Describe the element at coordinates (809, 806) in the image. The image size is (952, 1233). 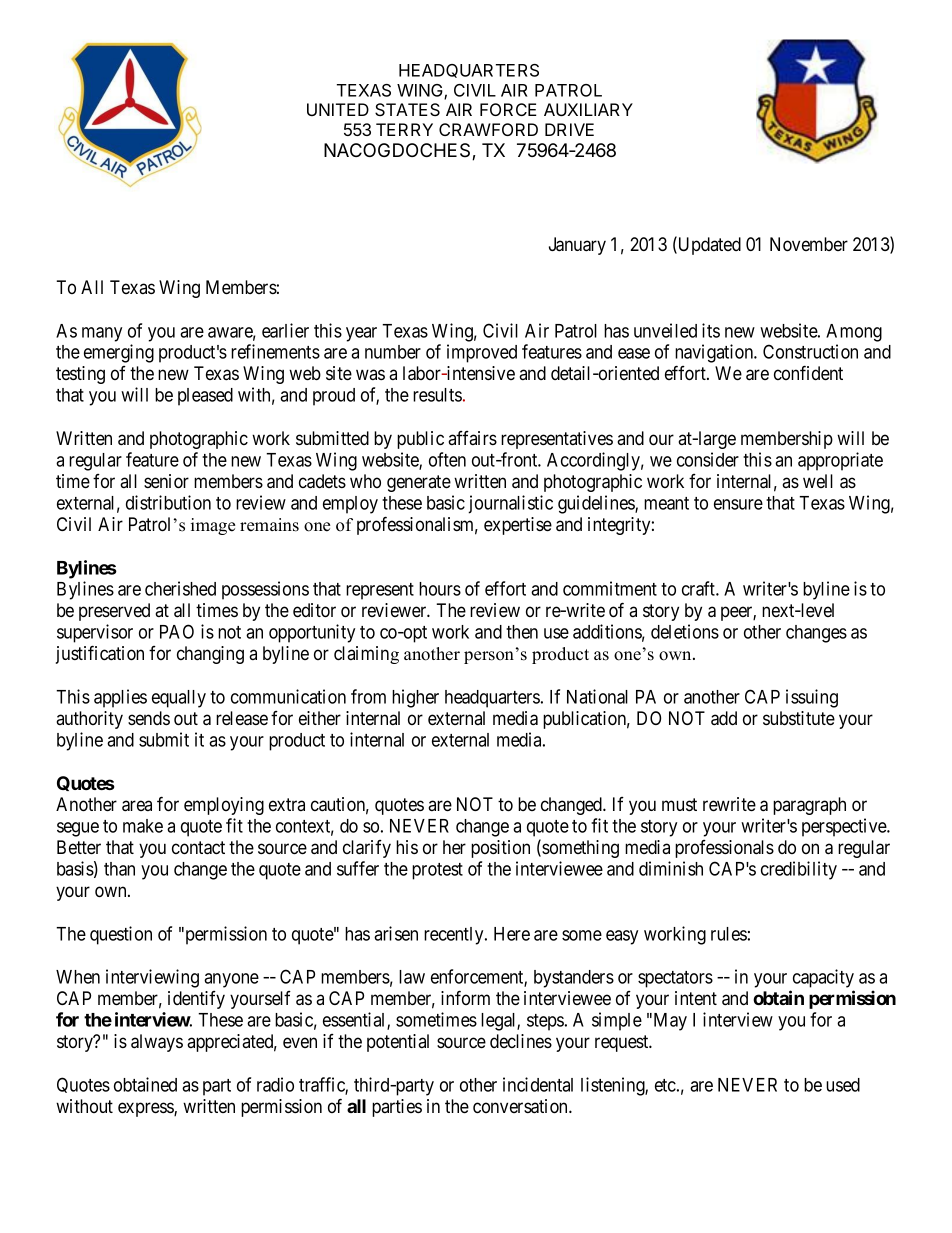
I see `paragraph` at that location.
